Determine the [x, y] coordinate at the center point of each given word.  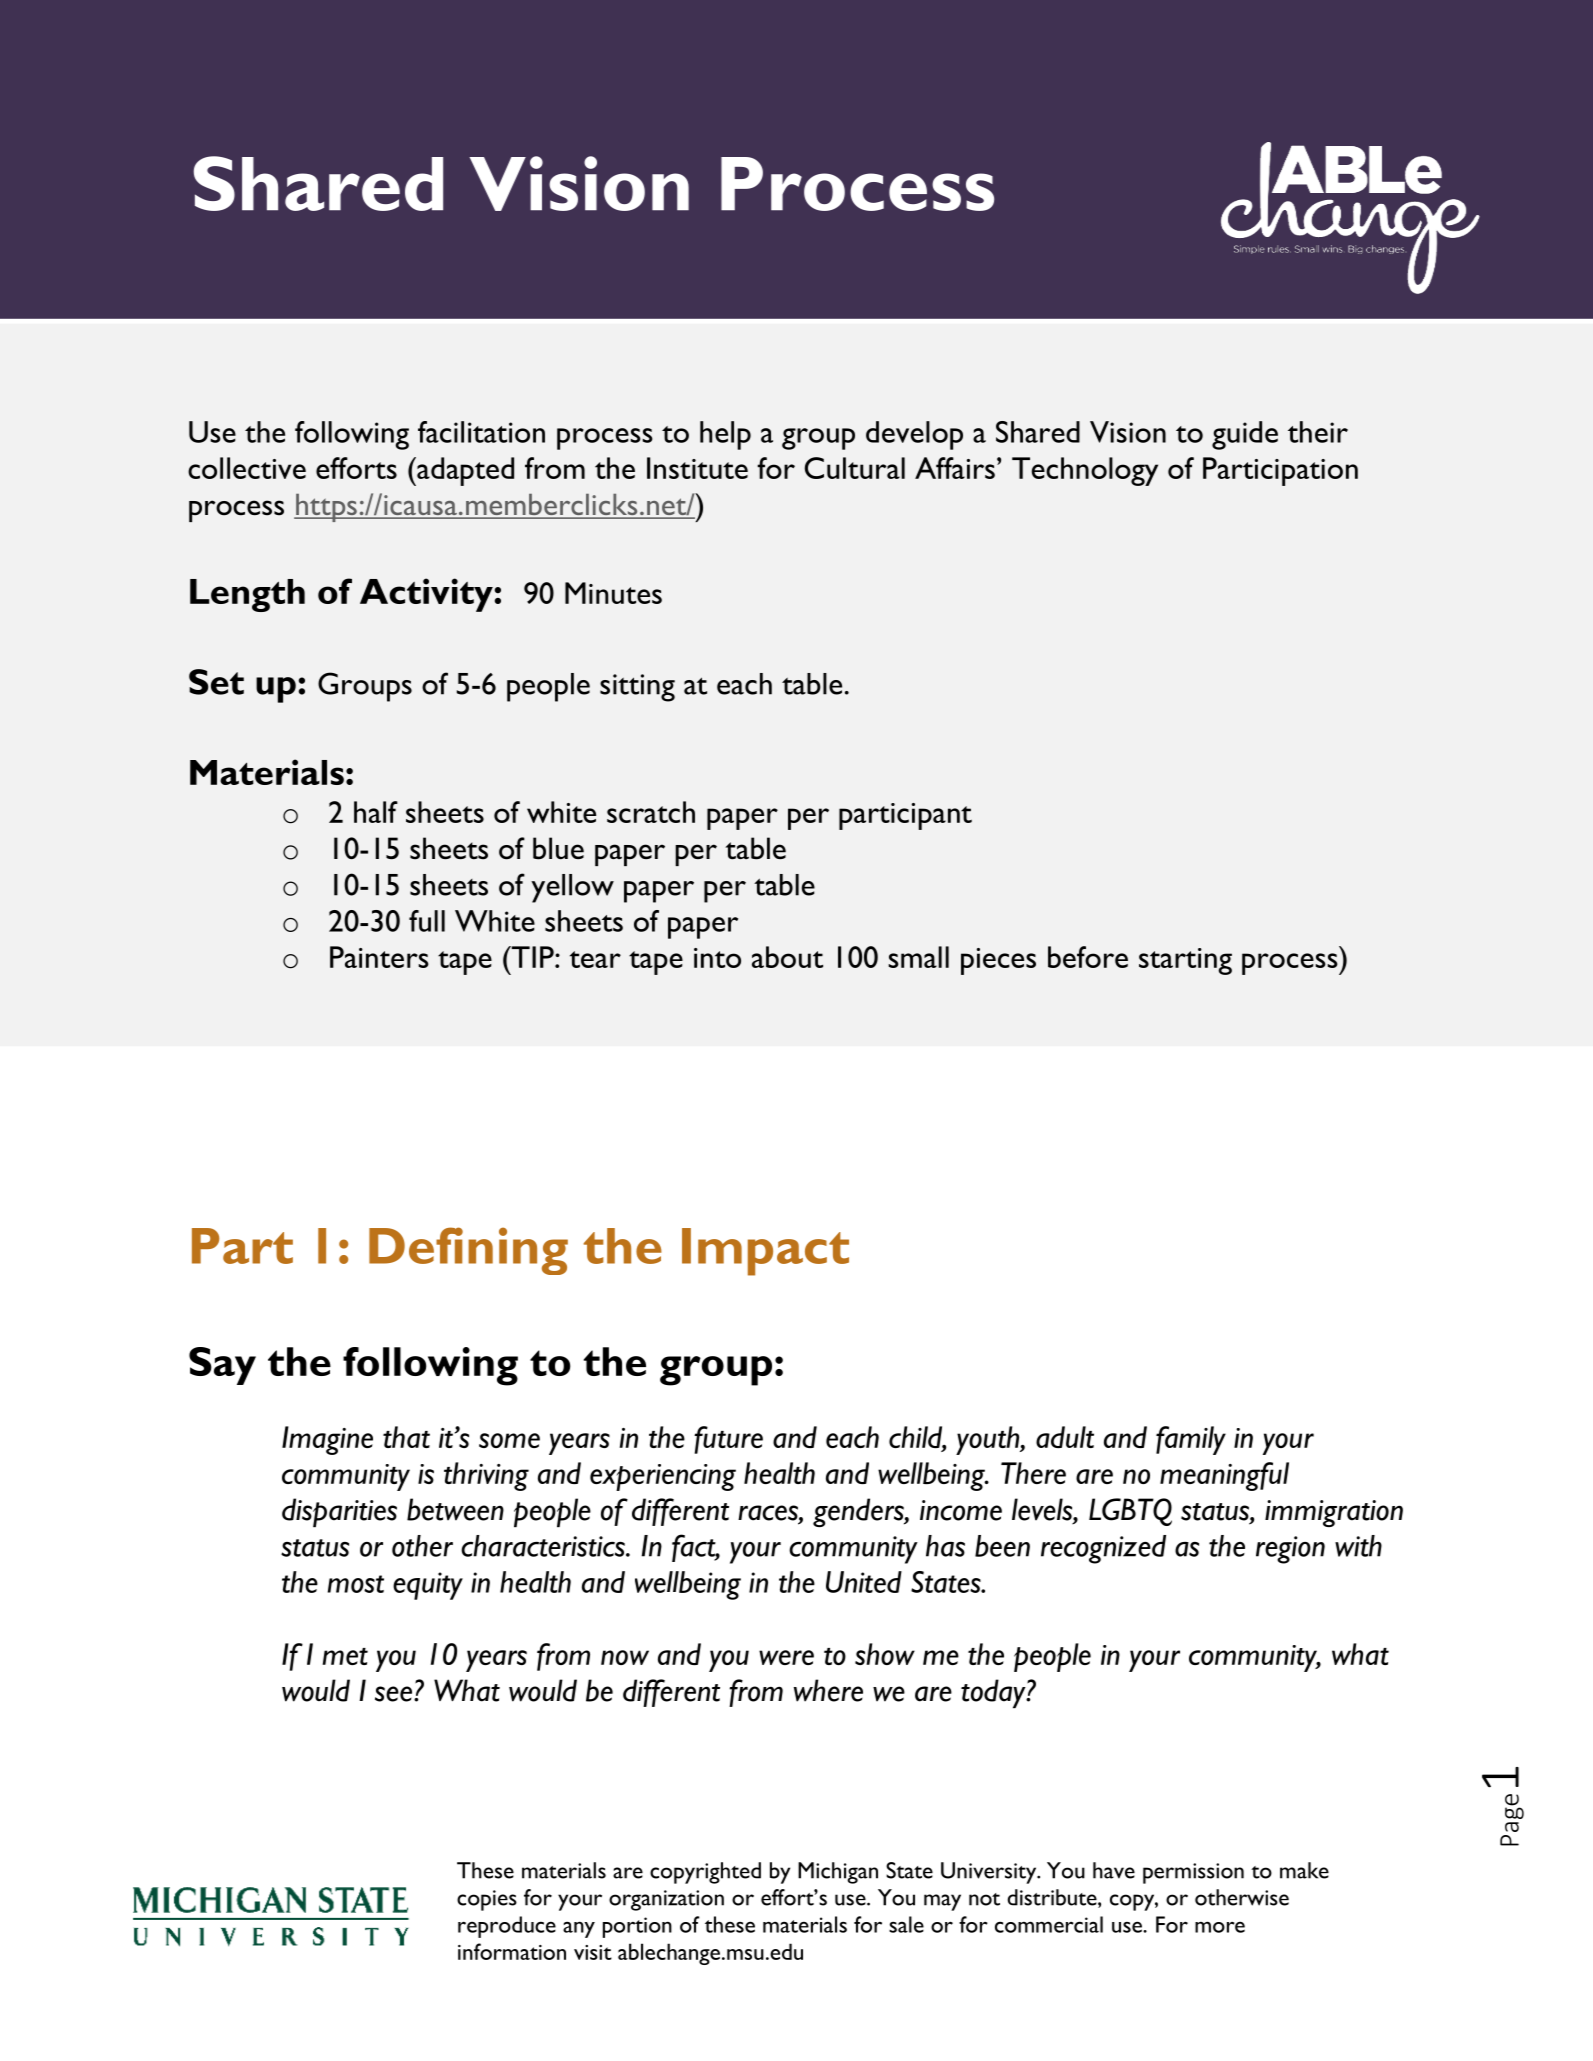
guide [1245, 435]
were [786, 1657]
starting [1185, 961]
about [787, 957]
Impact [765, 1252]
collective [247, 468]
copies [487, 1900]
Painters [379, 957]
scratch [651, 812]
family [1191, 1440]
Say [222, 1366]
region [1290, 1550]
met [345, 1656]
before [1088, 957]
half [376, 812]
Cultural [855, 468]
